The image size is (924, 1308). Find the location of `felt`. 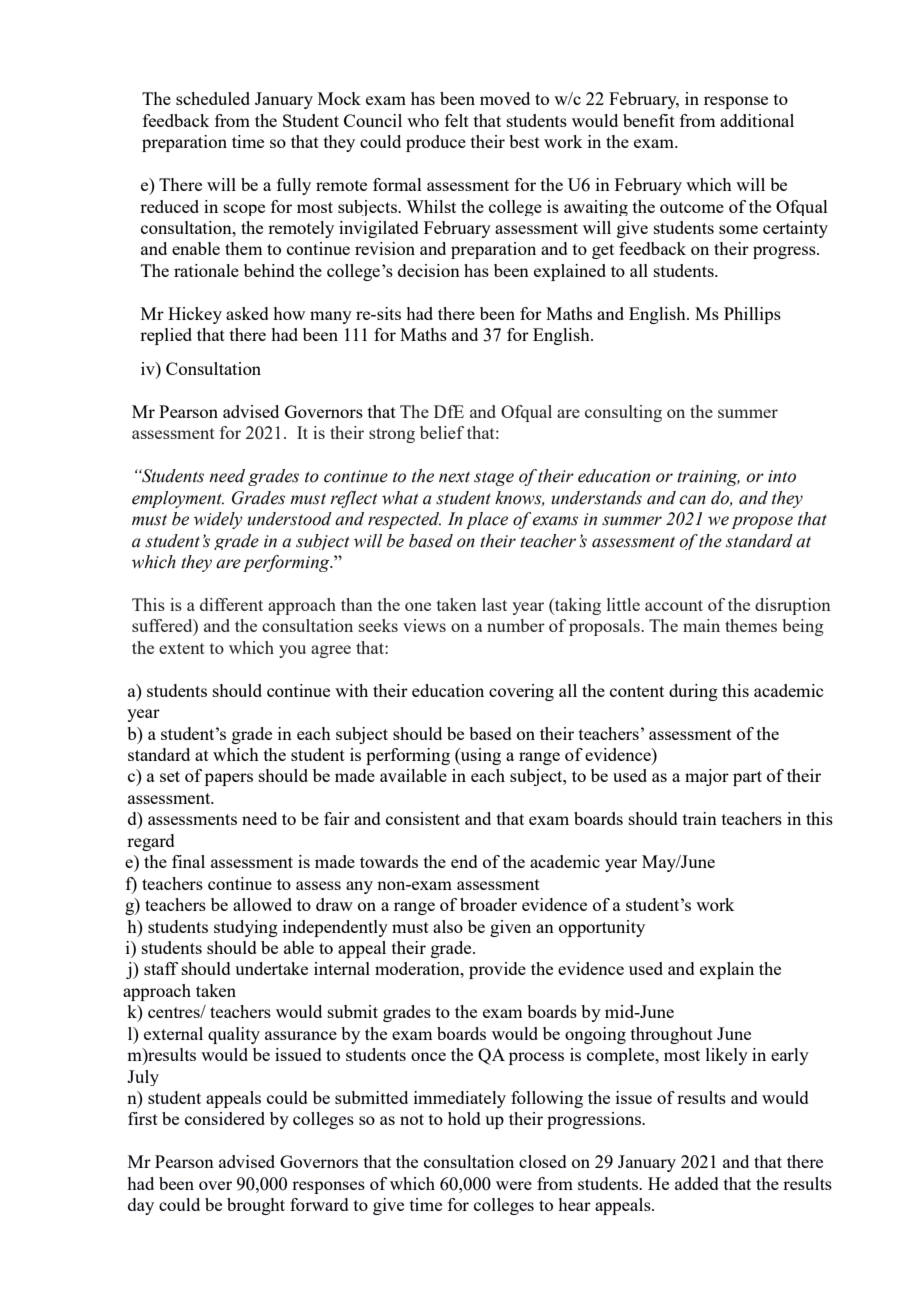

felt is located at coordinates (457, 120).
